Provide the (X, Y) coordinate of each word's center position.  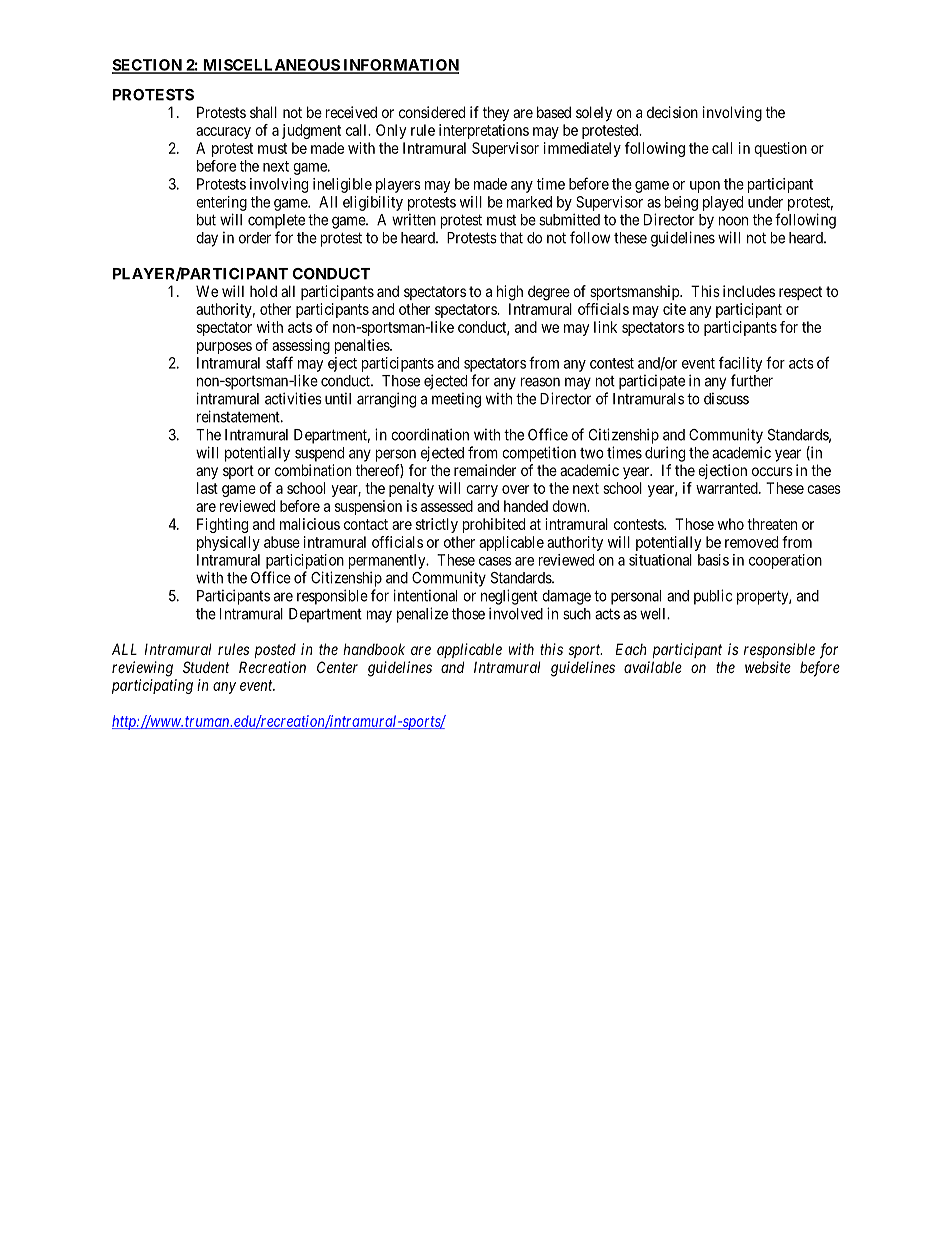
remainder (485, 470)
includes (749, 291)
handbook (374, 649)
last (207, 488)
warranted (728, 488)
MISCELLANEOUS (270, 66)
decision (672, 112)
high (510, 293)
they (496, 113)
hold (263, 291)
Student (206, 667)
